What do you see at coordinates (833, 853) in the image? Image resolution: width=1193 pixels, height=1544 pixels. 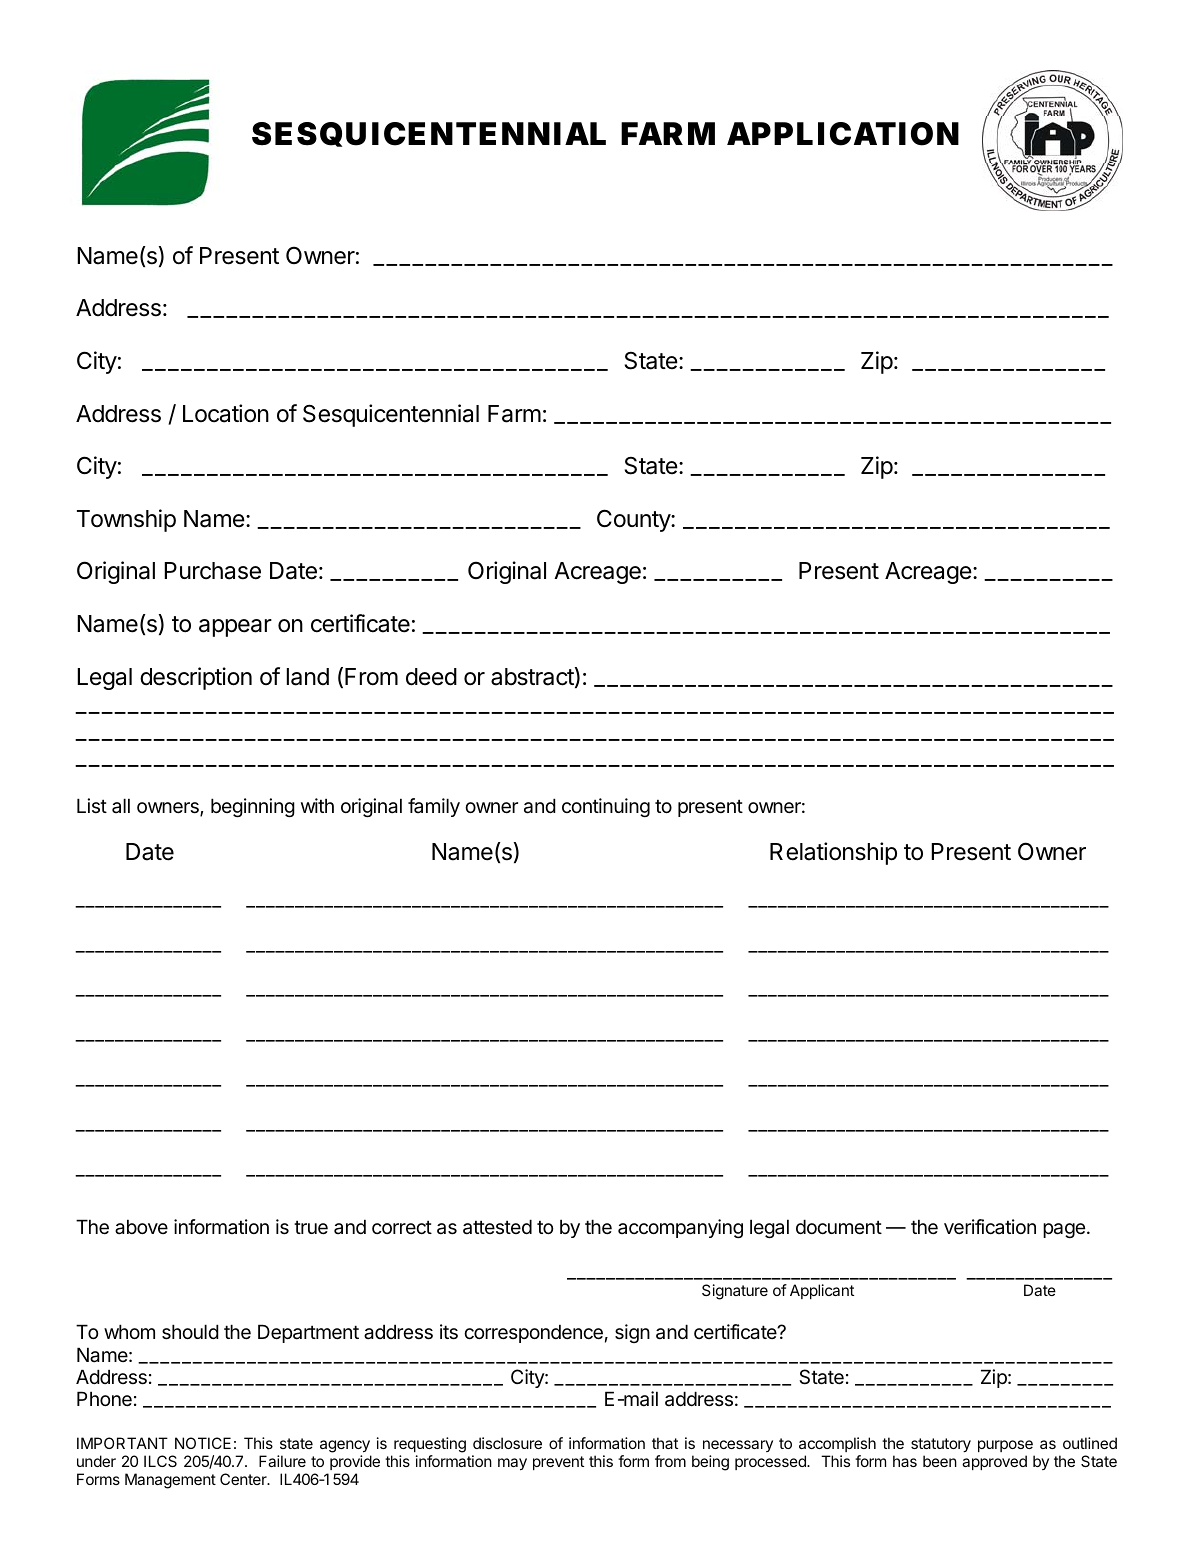 I see `Relationship` at bounding box center [833, 853].
